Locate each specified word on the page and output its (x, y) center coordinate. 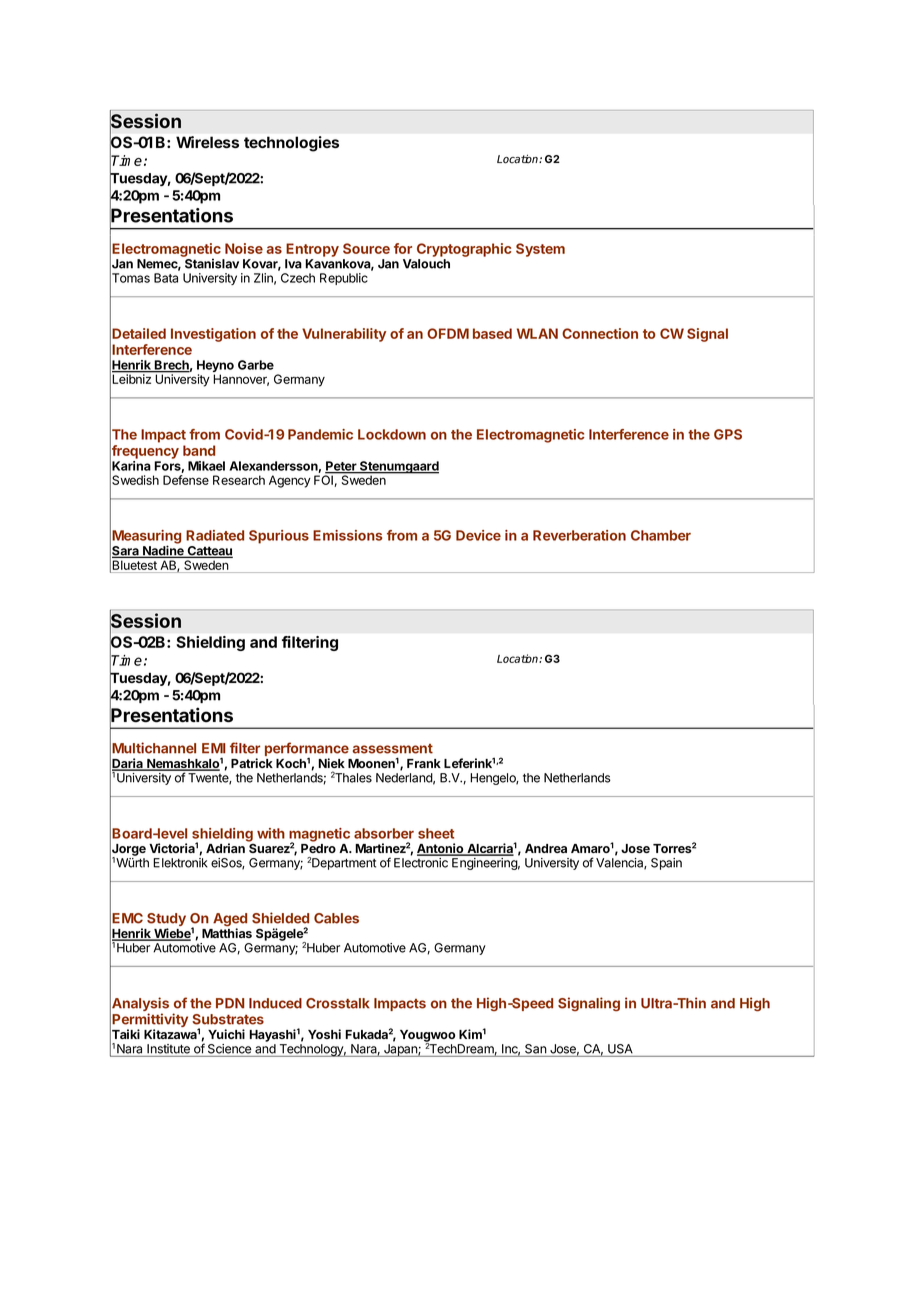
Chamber (661, 535)
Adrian (225, 848)
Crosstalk (338, 1003)
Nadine (163, 551)
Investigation (213, 335)
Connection (600, 333)
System (540, 250)
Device (478, 535)
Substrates (228, 1019)
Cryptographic (464, 250)
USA (620, 1049)
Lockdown (392, 434)
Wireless (207, 142)
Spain (666, 864)
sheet (436, 833)
